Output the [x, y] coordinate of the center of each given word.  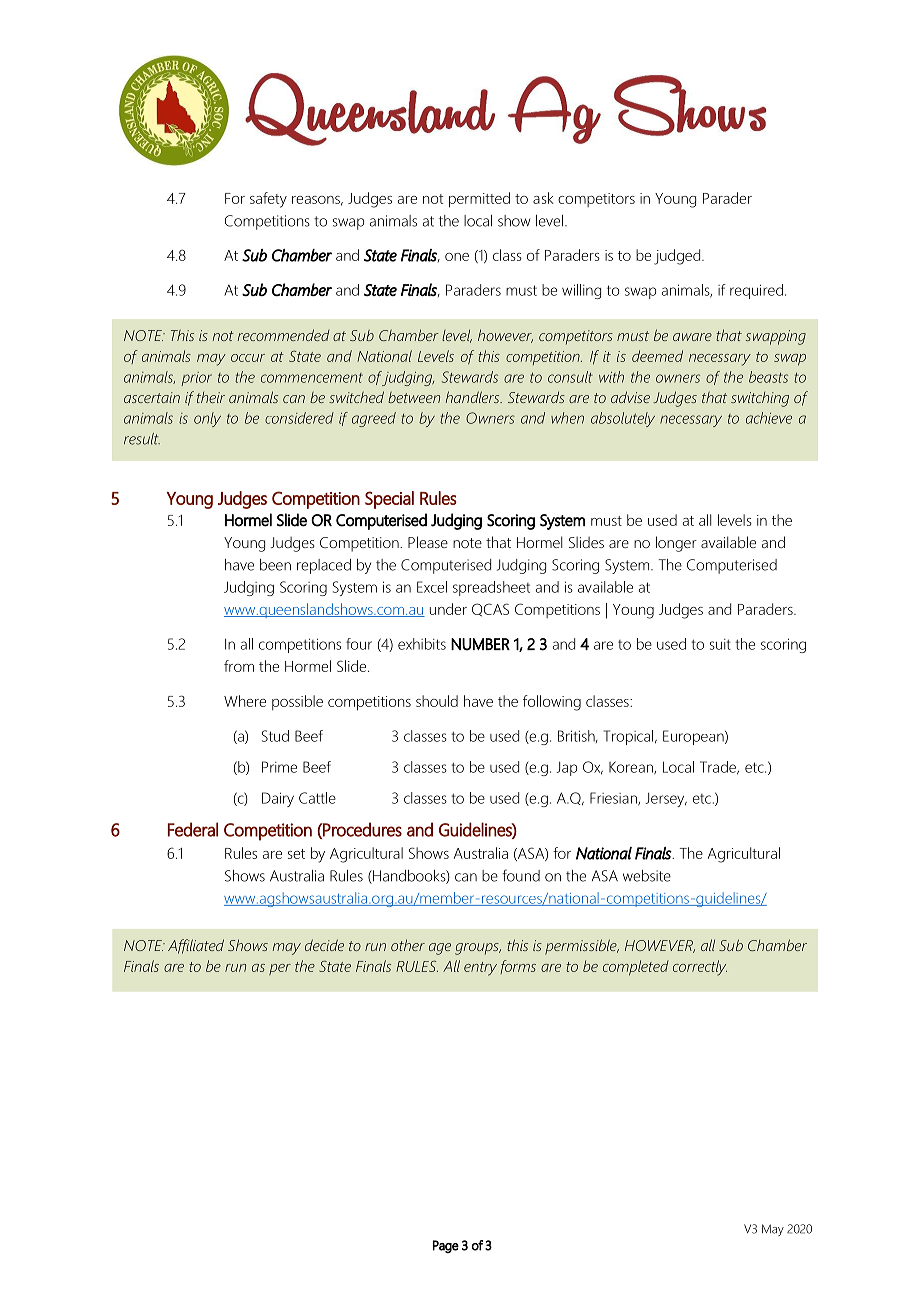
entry [480, 969]
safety [268, 200]
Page [445, 1246]
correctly [700, 968]
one [457, 257]
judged [678, 257]
